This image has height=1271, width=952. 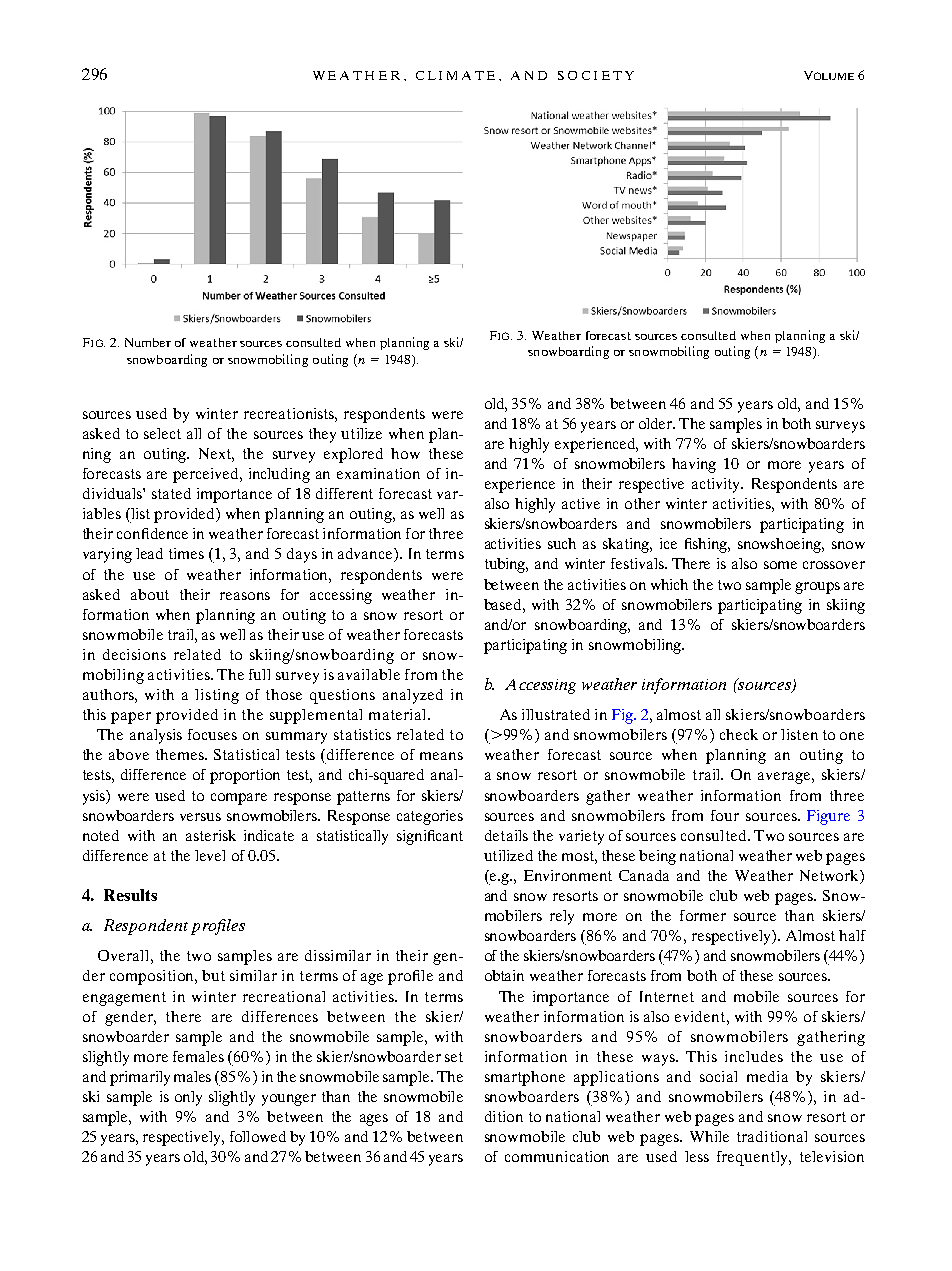 What do you see at coordinates (152, 533) in the image?
I see `confidence` at bounding box center [152, 533].
